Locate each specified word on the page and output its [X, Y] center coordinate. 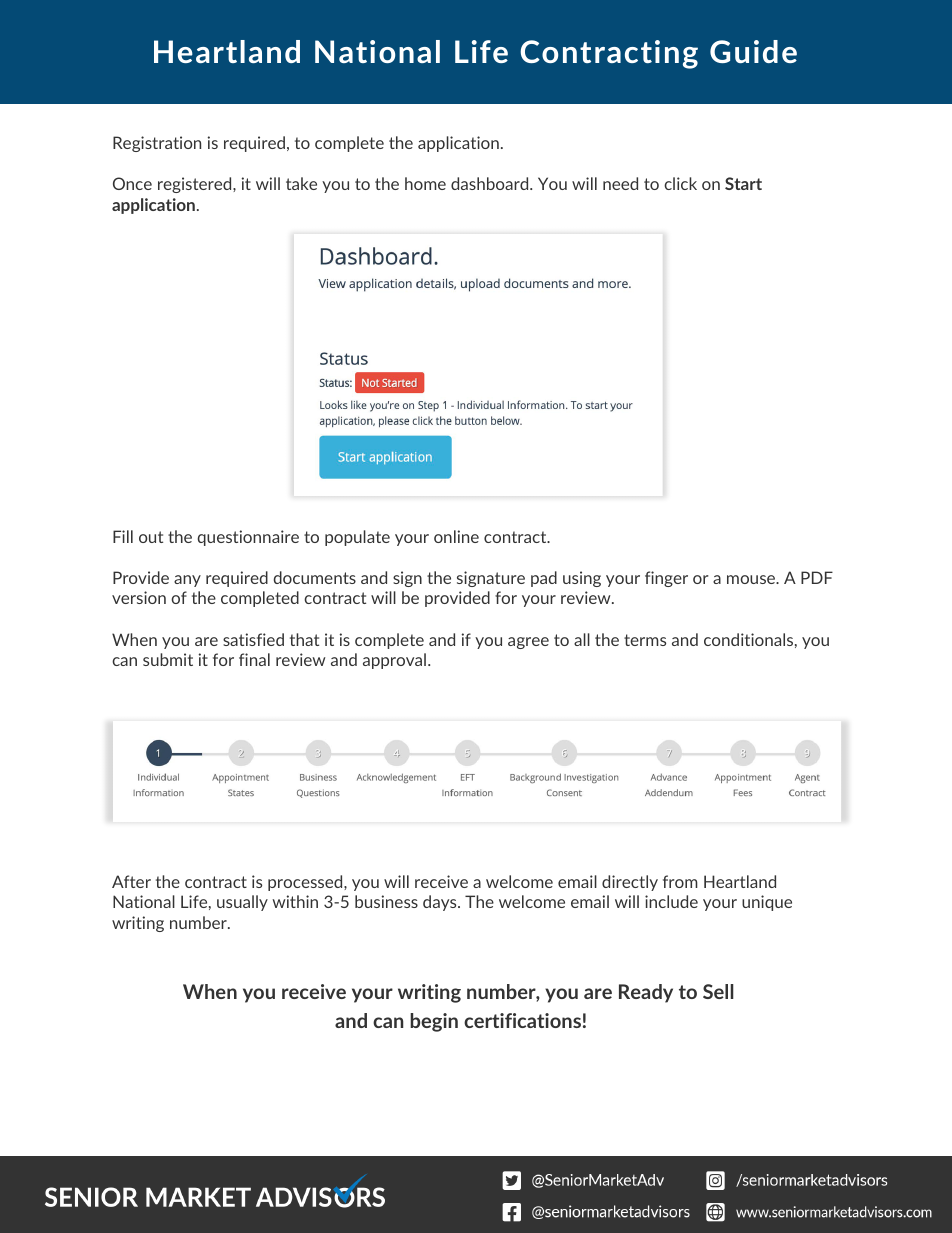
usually [242, 903]
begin [434, 1022]
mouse [752, 579]
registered [196, 185]
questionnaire [248, 538]
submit [168, 659]
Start [743, 183]
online [456, 536]
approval [394, 661]
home [425, 183]
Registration [157, 144]
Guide [753, 51]
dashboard [491, 183]
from [680, 881]
